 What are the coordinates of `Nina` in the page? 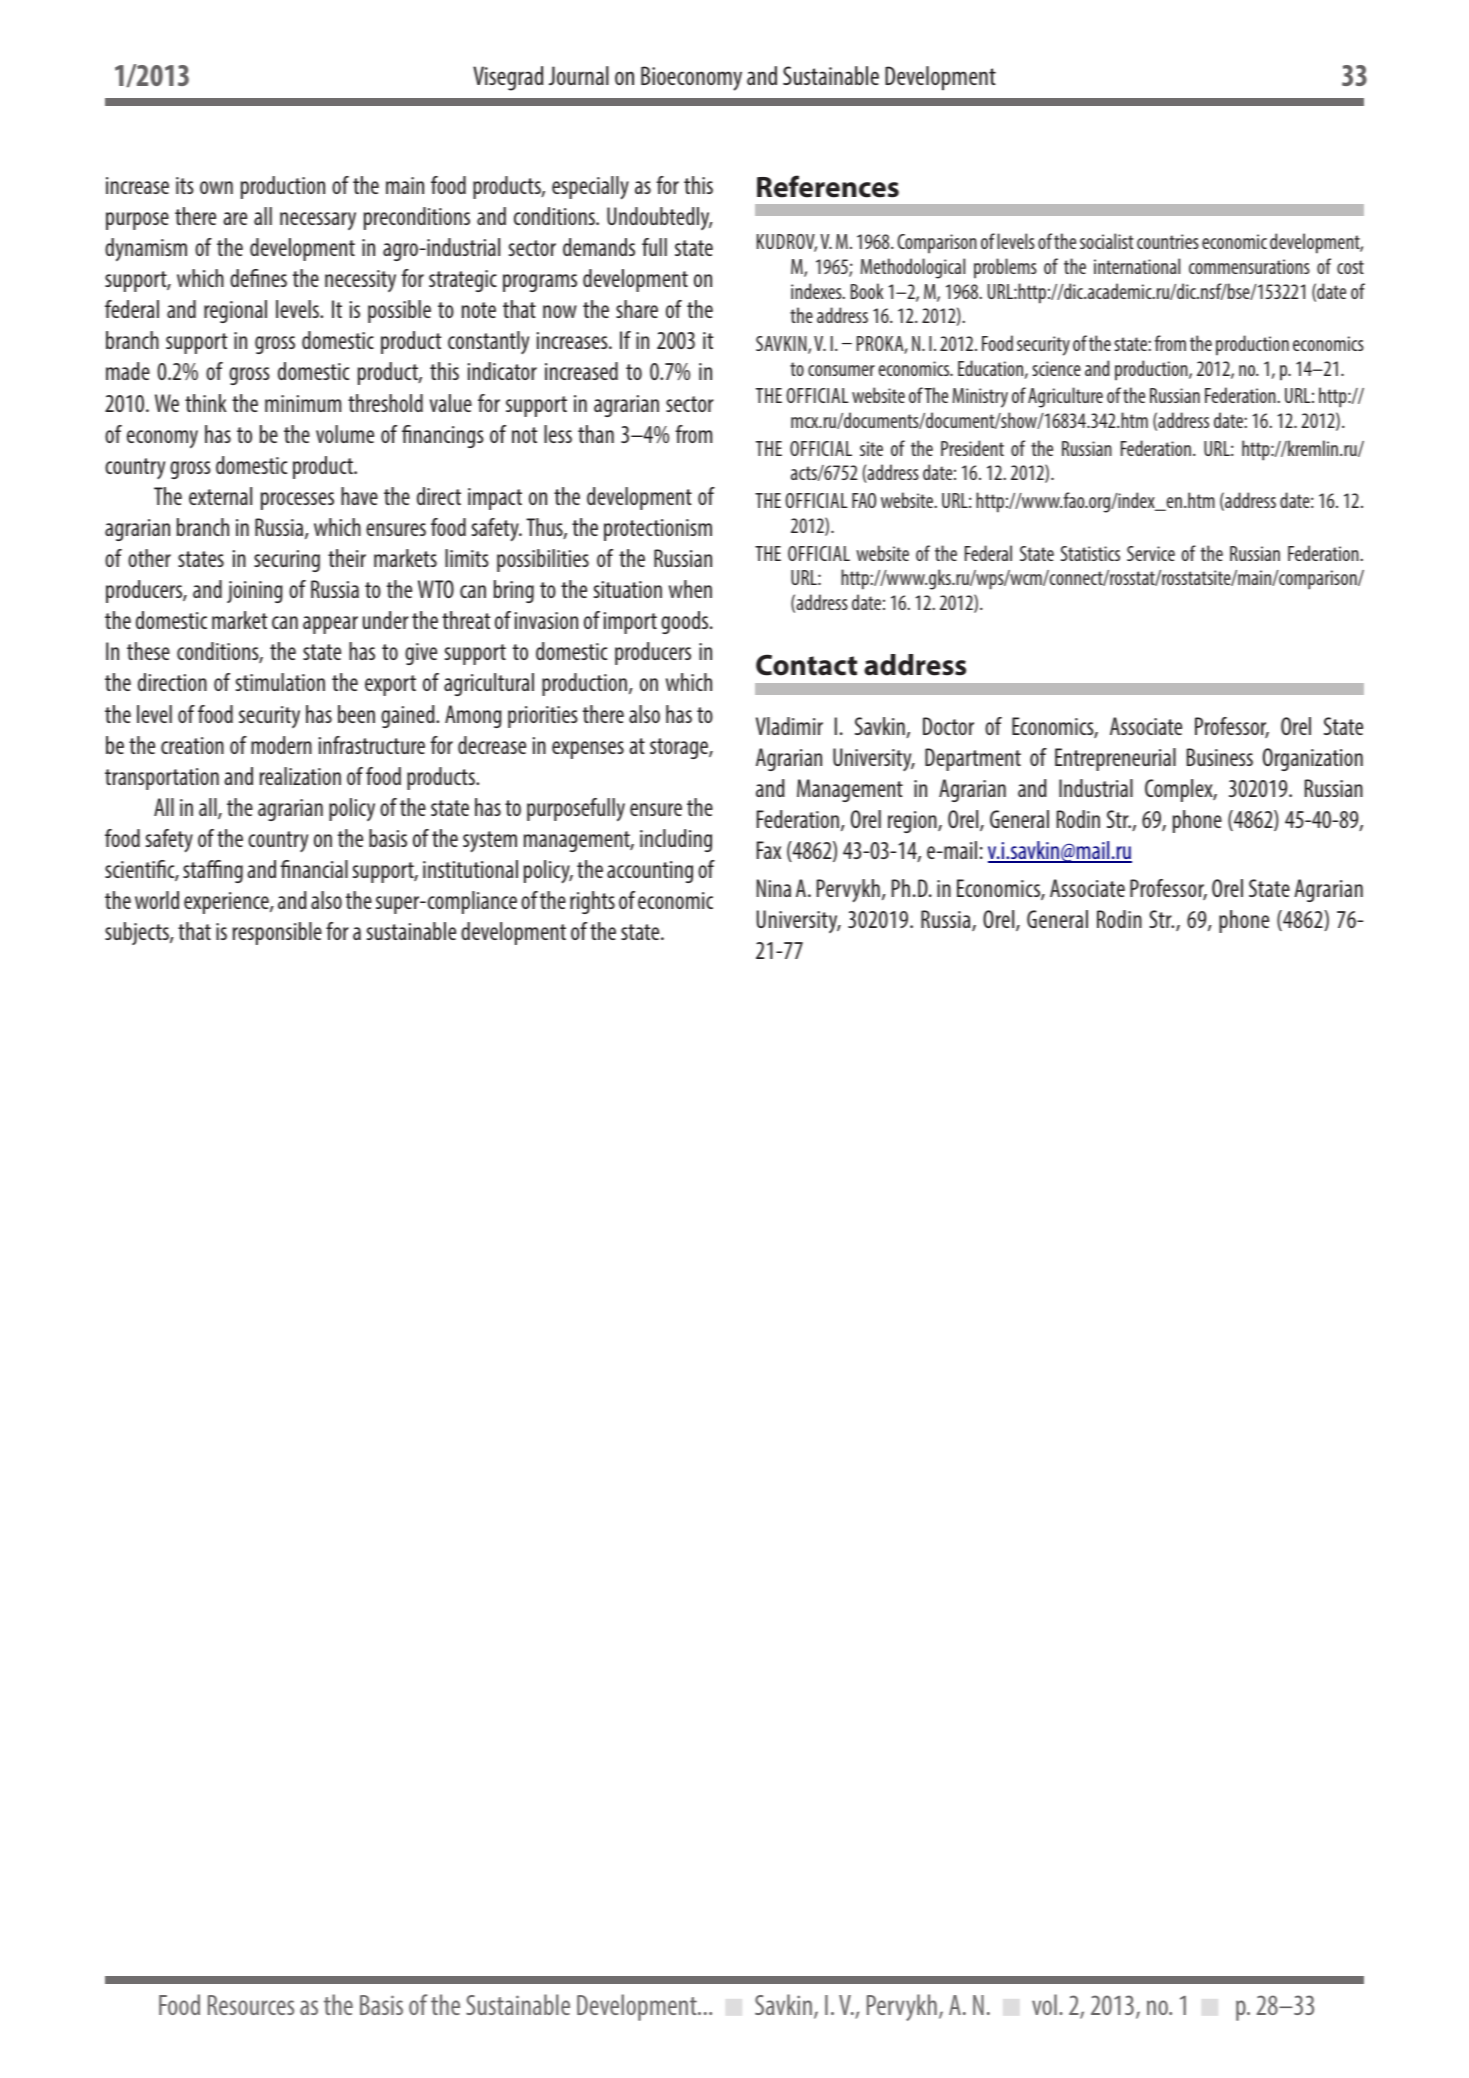 It's located at (774, 888).
